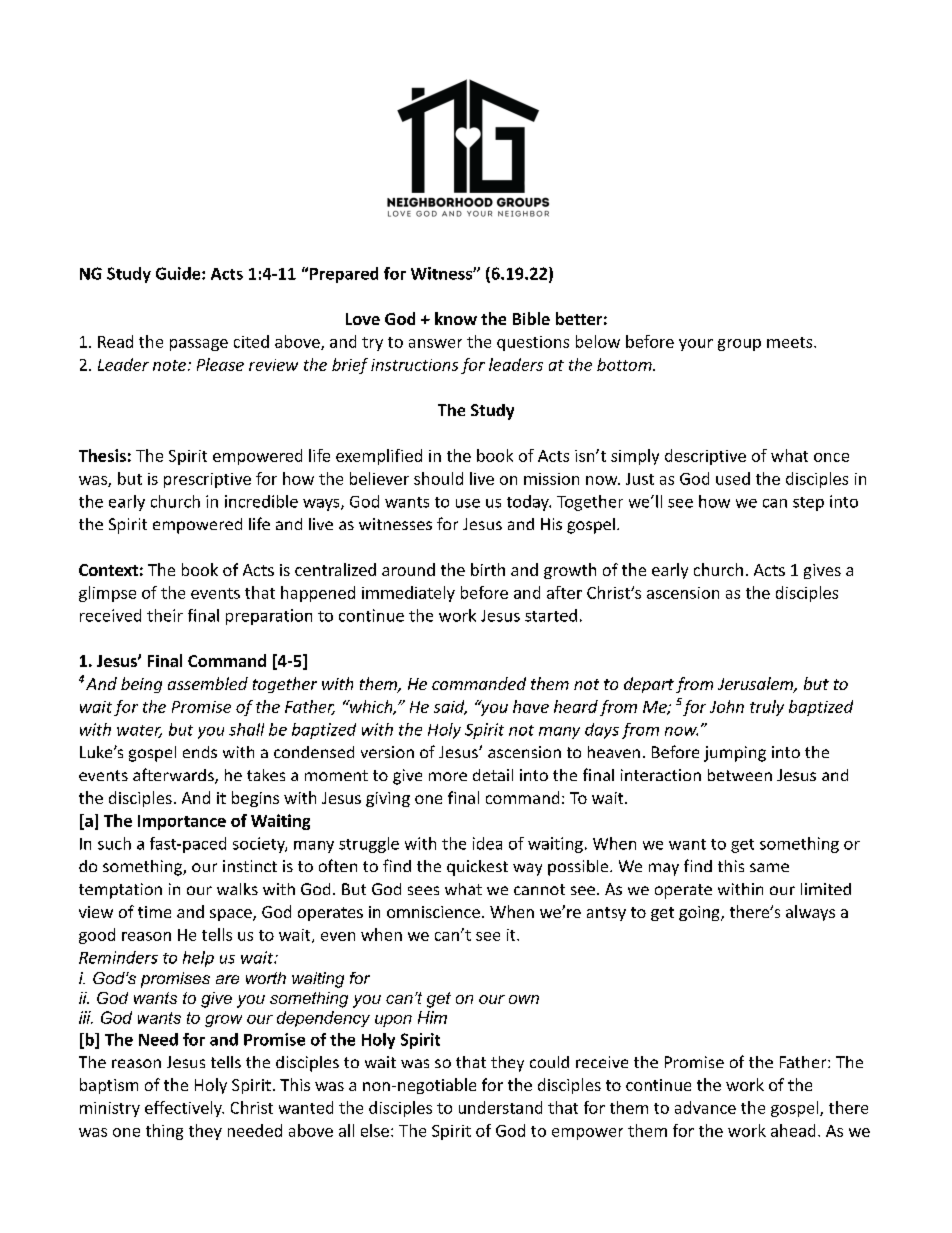  What do you see at coordinates (456, 318) in the image?
I see `know` at bounding box center [456, 318].
